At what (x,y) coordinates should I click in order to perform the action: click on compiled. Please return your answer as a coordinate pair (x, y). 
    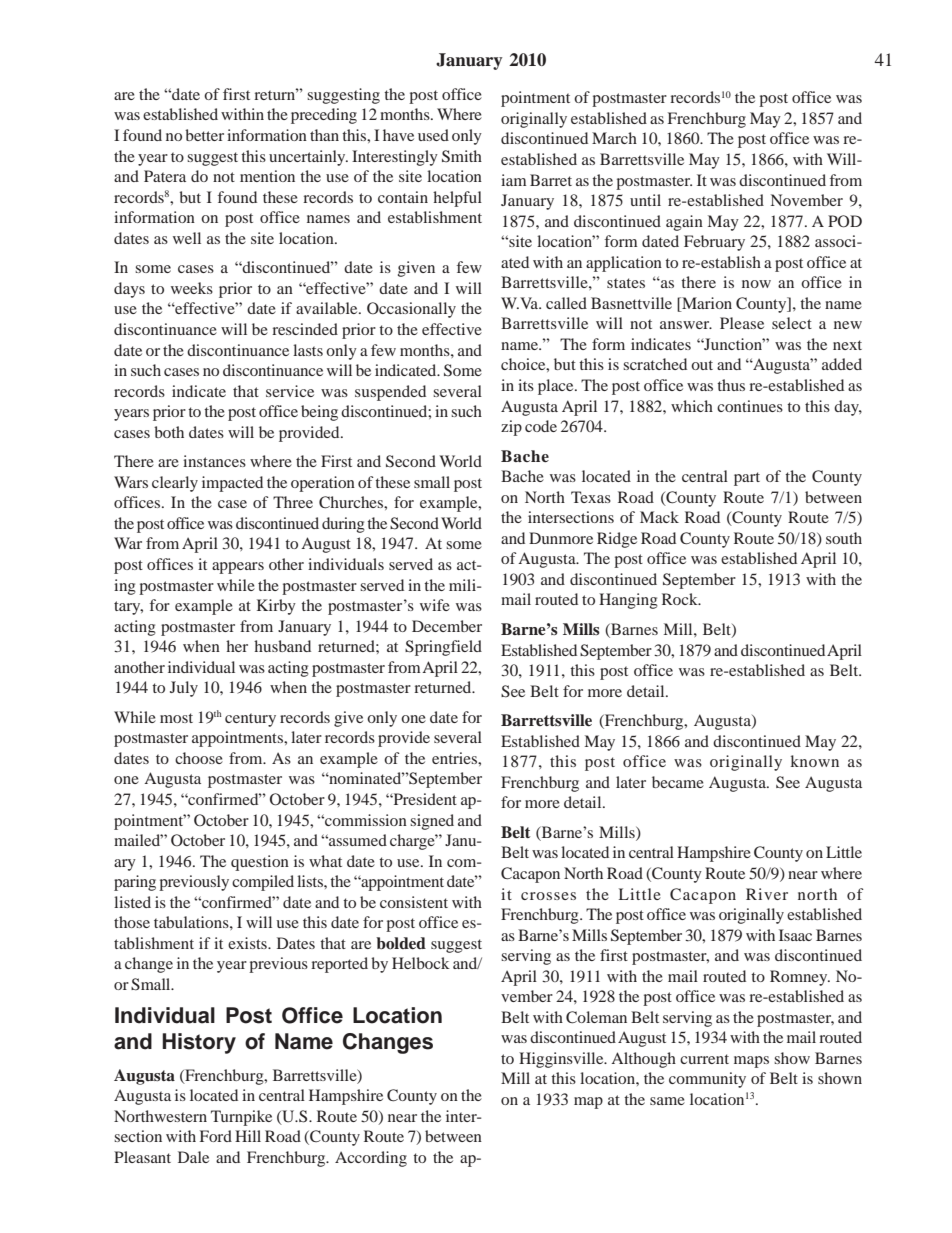
    Looking at the image, I should click on (263, 883).
